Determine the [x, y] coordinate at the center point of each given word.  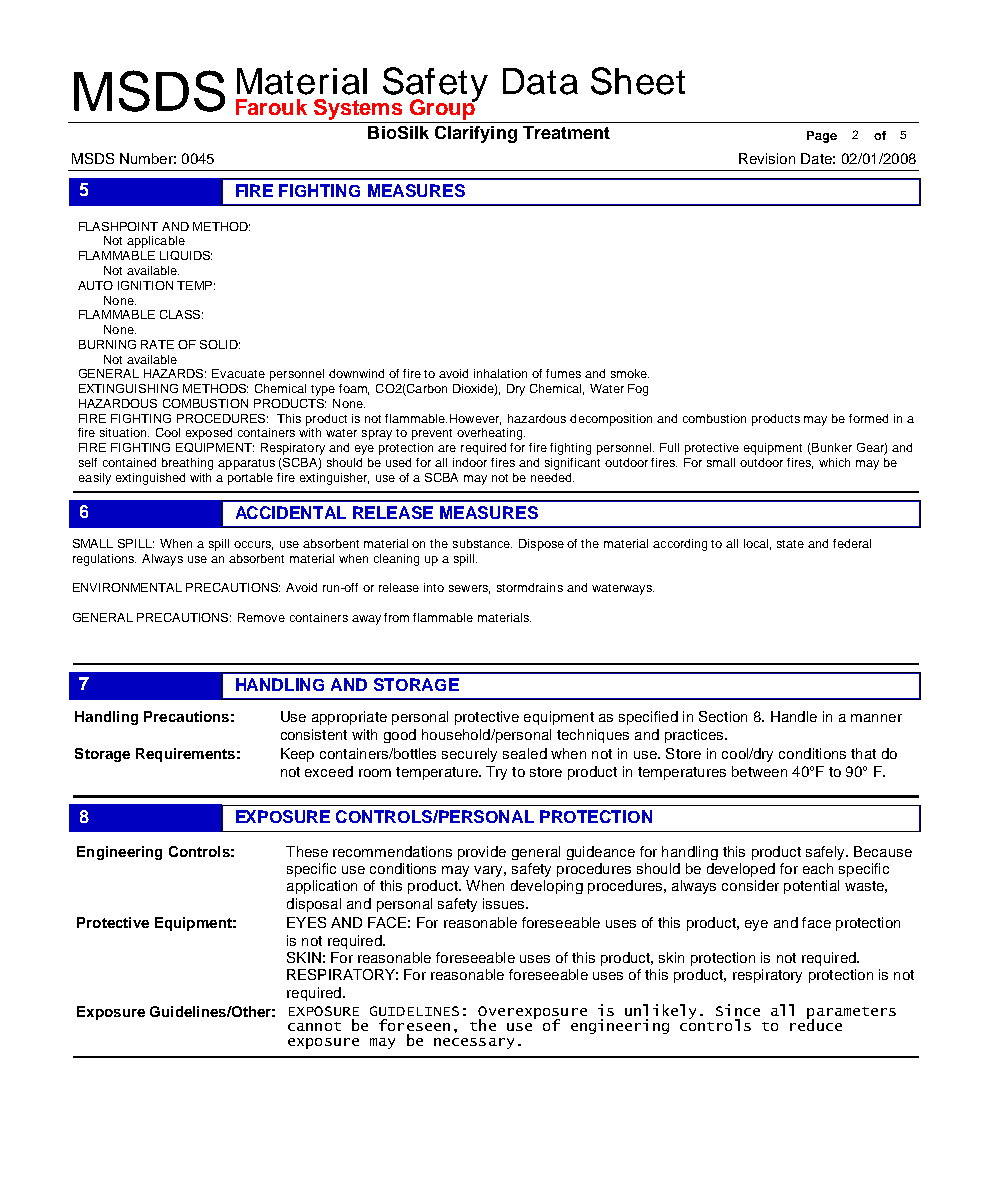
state [790, 544]
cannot [314, 1026]
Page [822, 137]
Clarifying [476, 134]
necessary [474, 1043]
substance [482, 543]
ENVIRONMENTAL [127, 587]
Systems [358, 109]
